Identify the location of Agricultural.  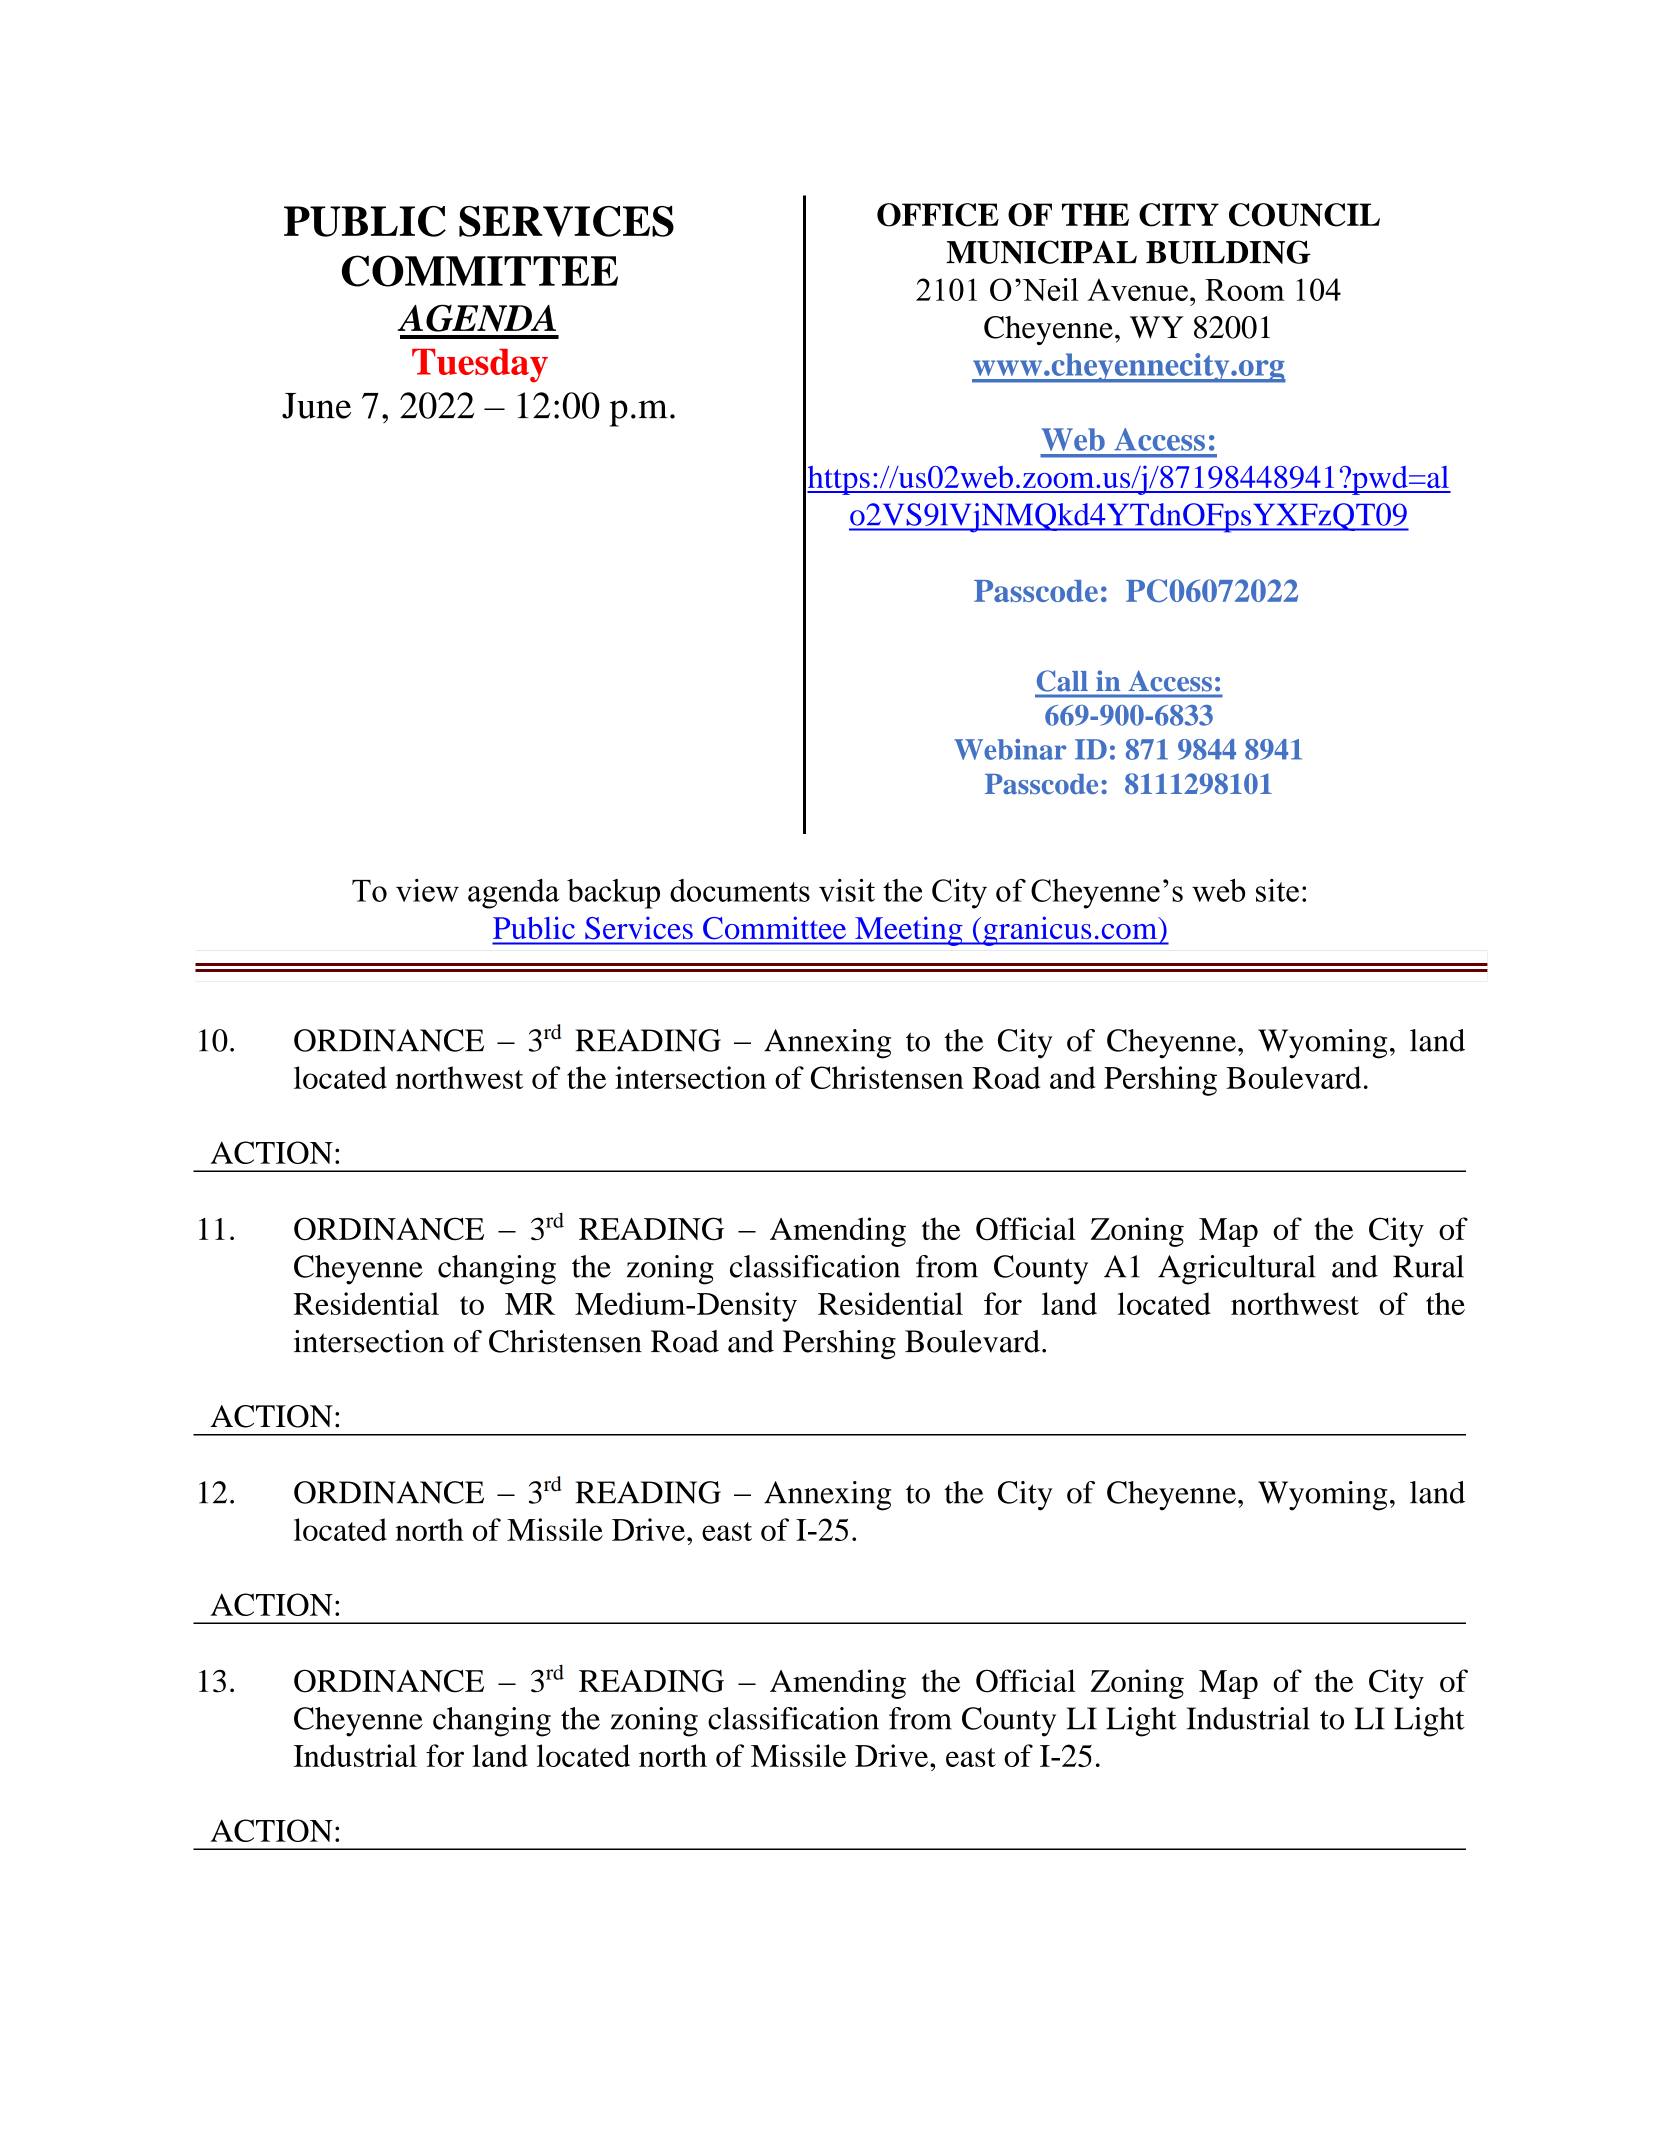
(1237, 1270).
